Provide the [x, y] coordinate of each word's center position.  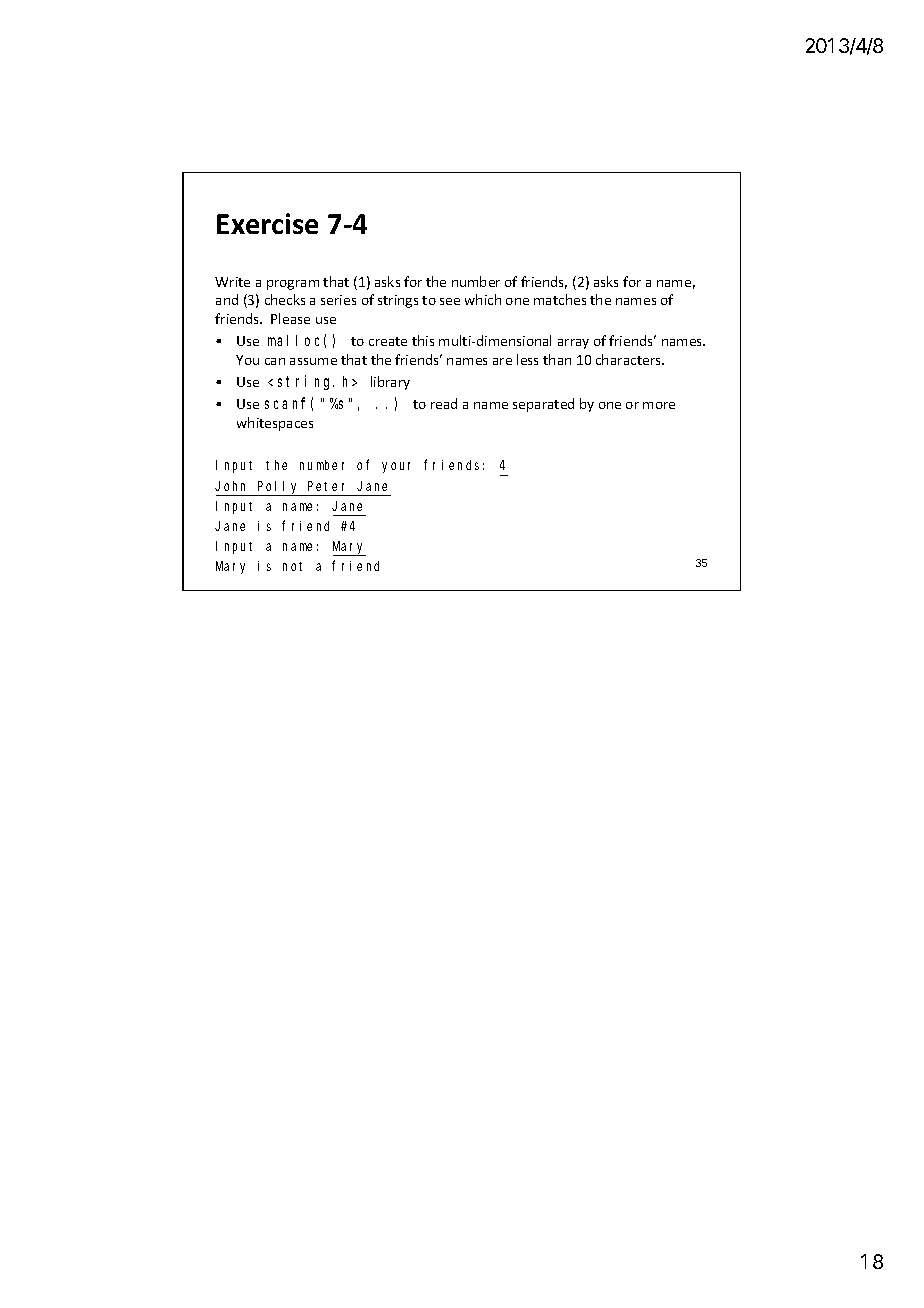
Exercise [267, 223]
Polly [279, 488]
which [483, 299]
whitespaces [275, 424]
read [444, 403]
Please [290, 318]
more [659, 405]
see [450, 301]
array [573, 344]
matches [560, 299]
